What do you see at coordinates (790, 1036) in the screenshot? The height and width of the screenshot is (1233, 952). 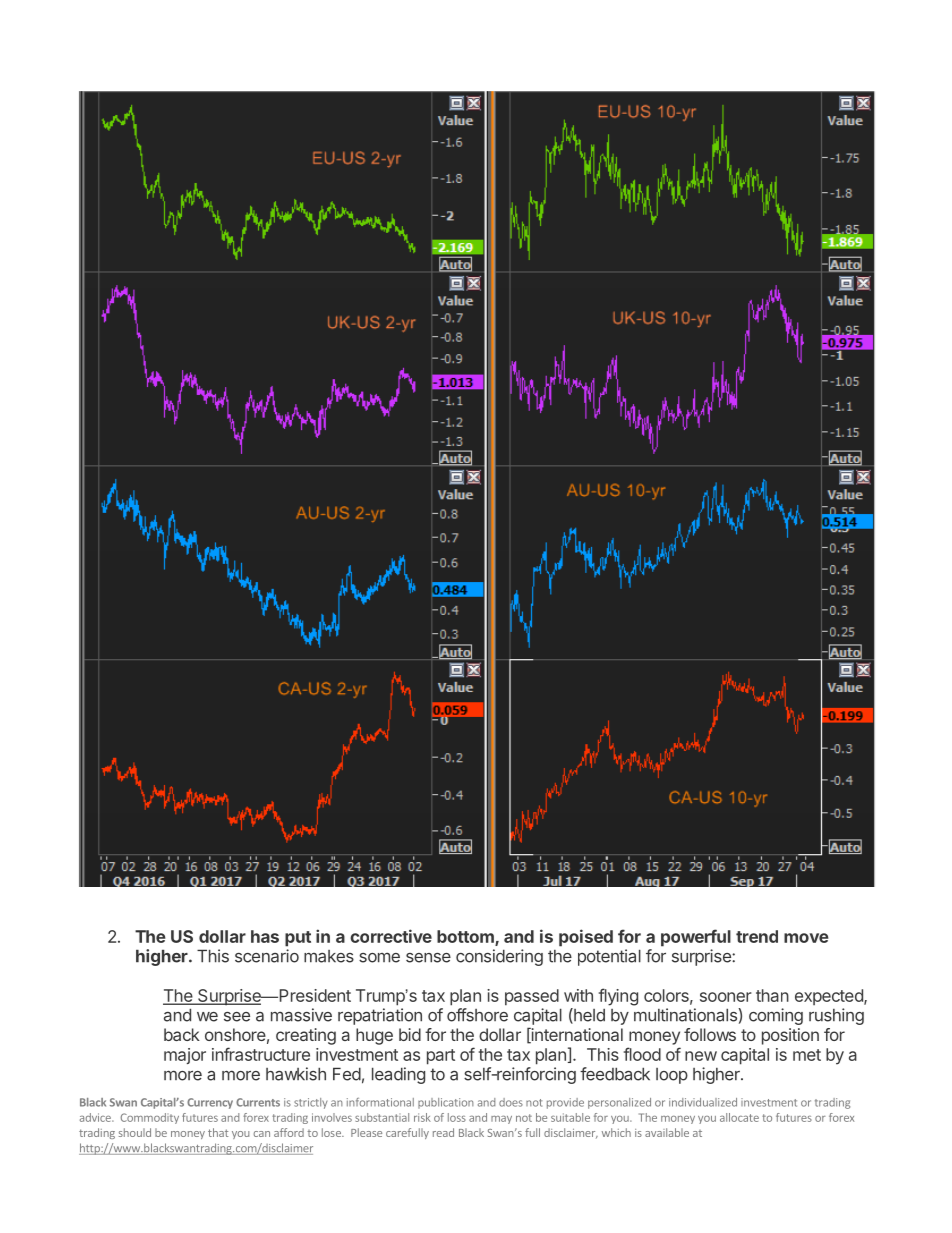 I see `position` at bounding box center [790, 1036].
